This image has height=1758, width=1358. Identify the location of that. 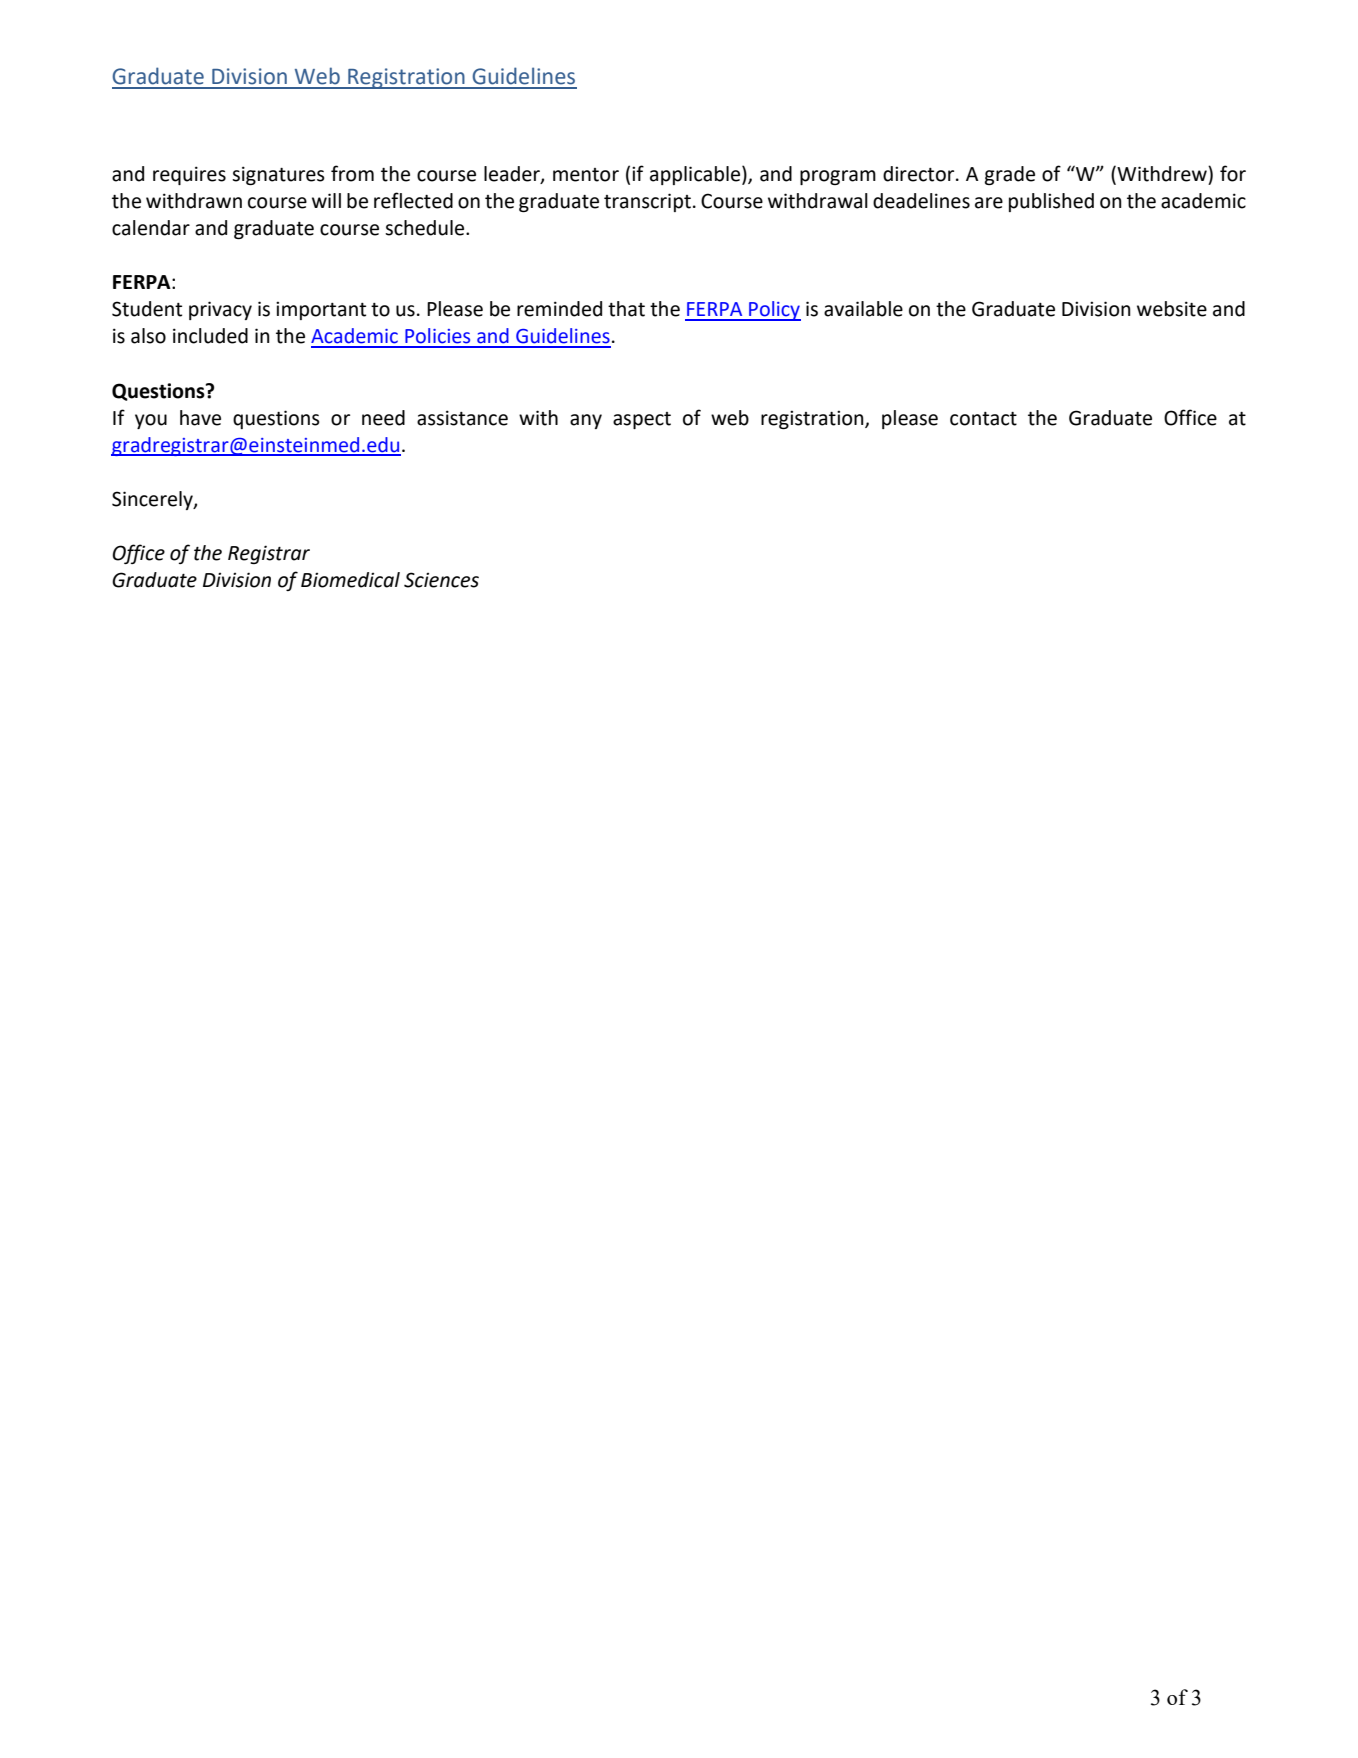
(626, 309).
